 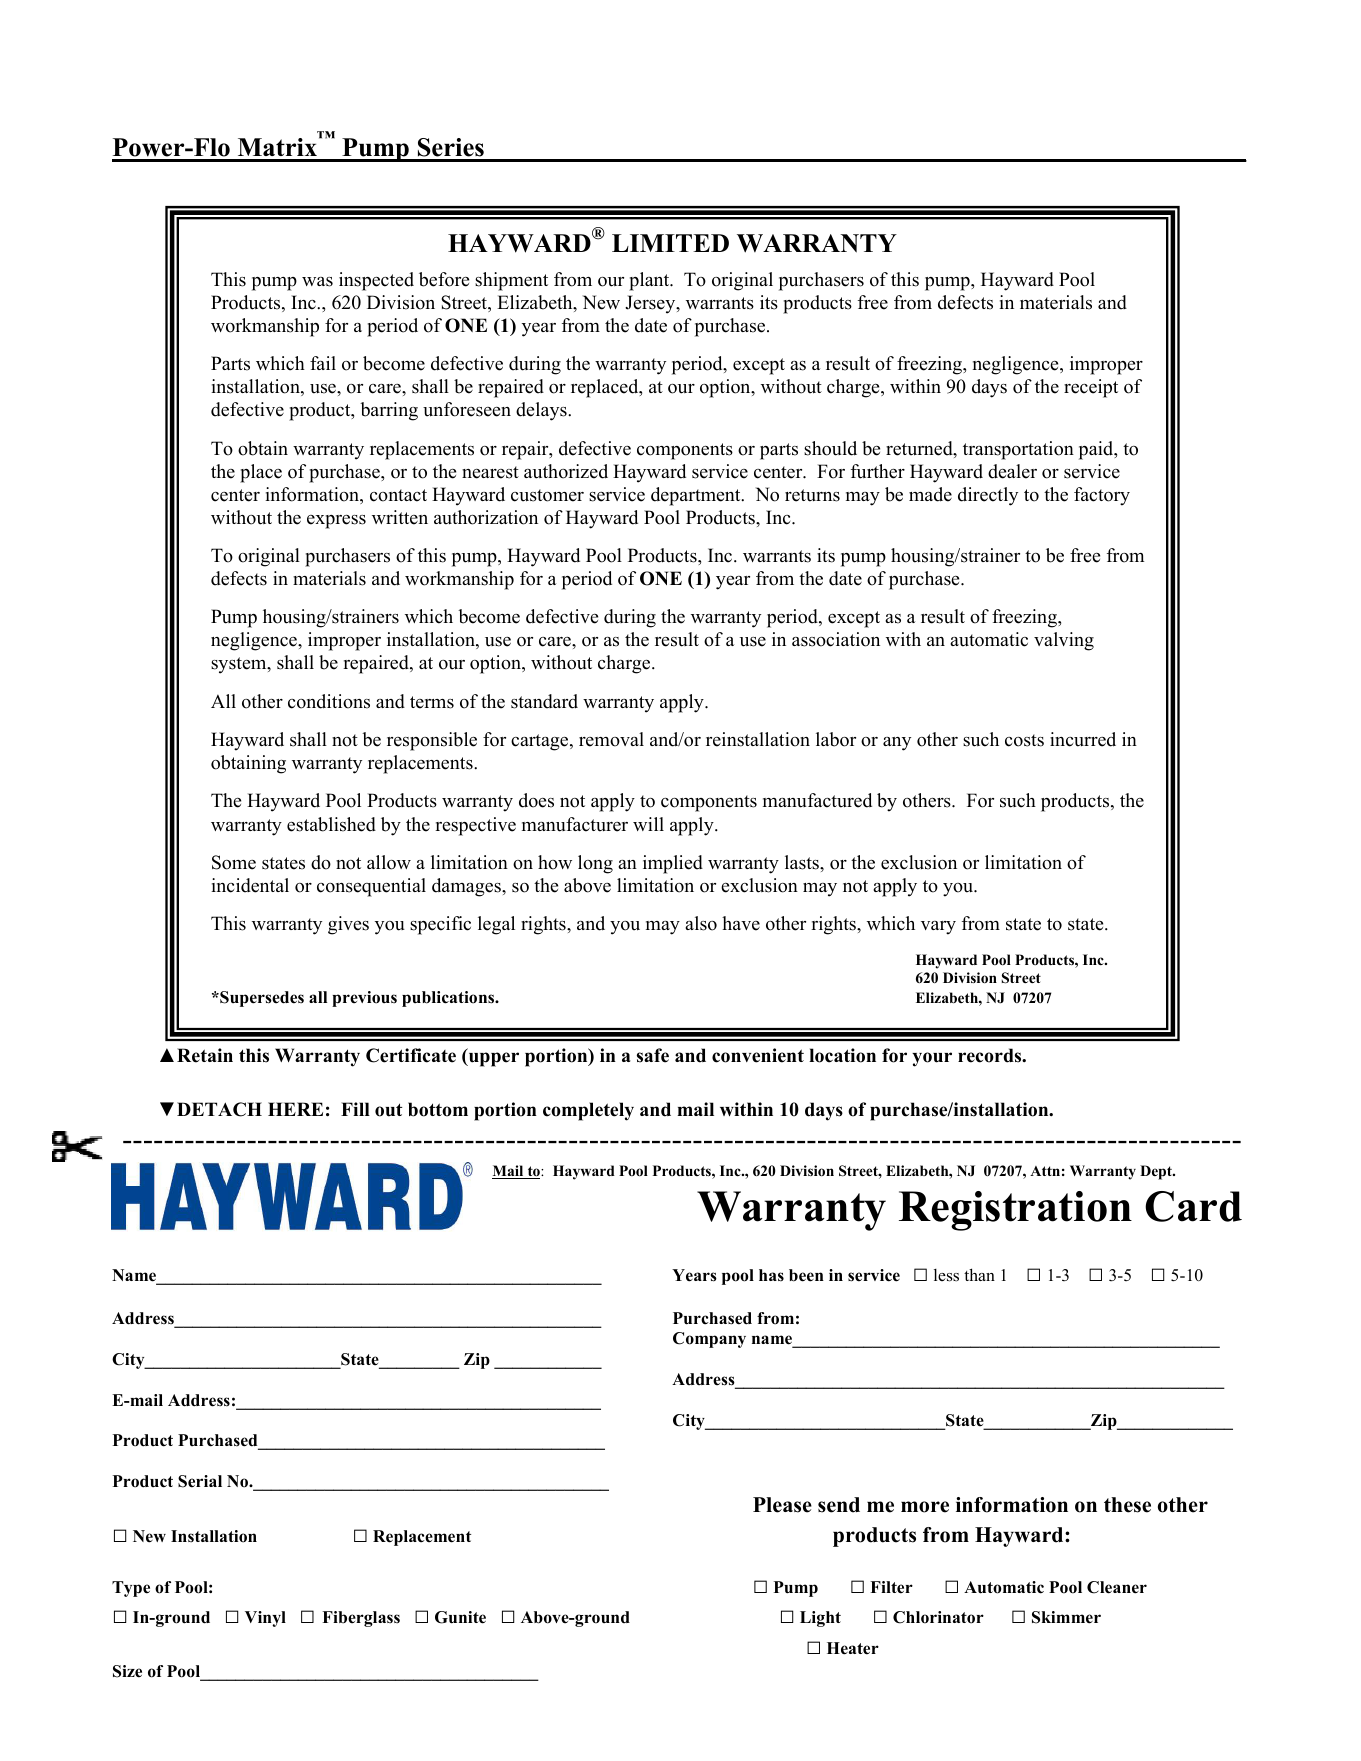 What do you see at coordinates (650, 281) in the screenshot?
I see `plant` at bounding box center [650, 281].
